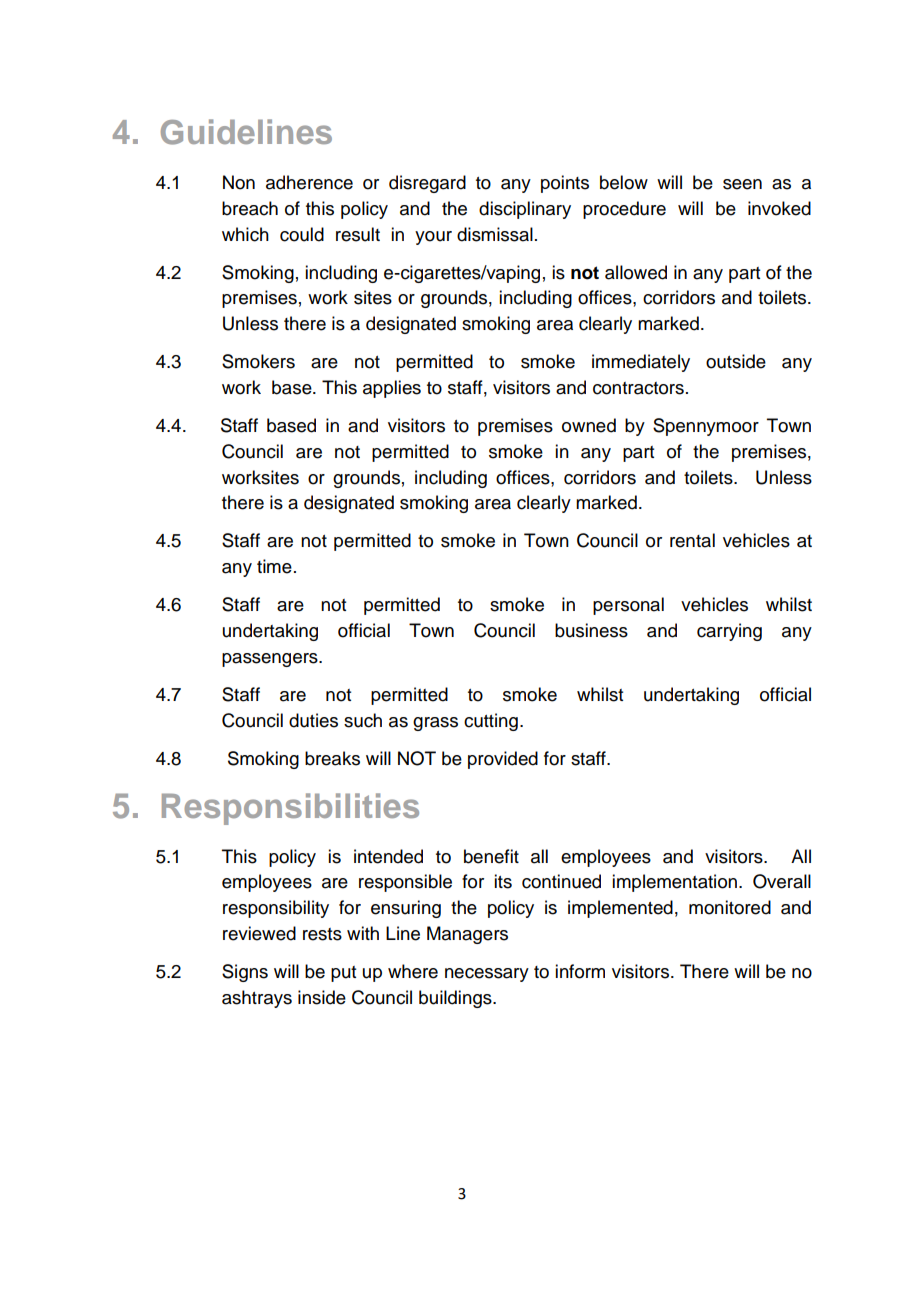  Describe the element at coordinates (589, 425) in the page. I see `owned` at that location.
